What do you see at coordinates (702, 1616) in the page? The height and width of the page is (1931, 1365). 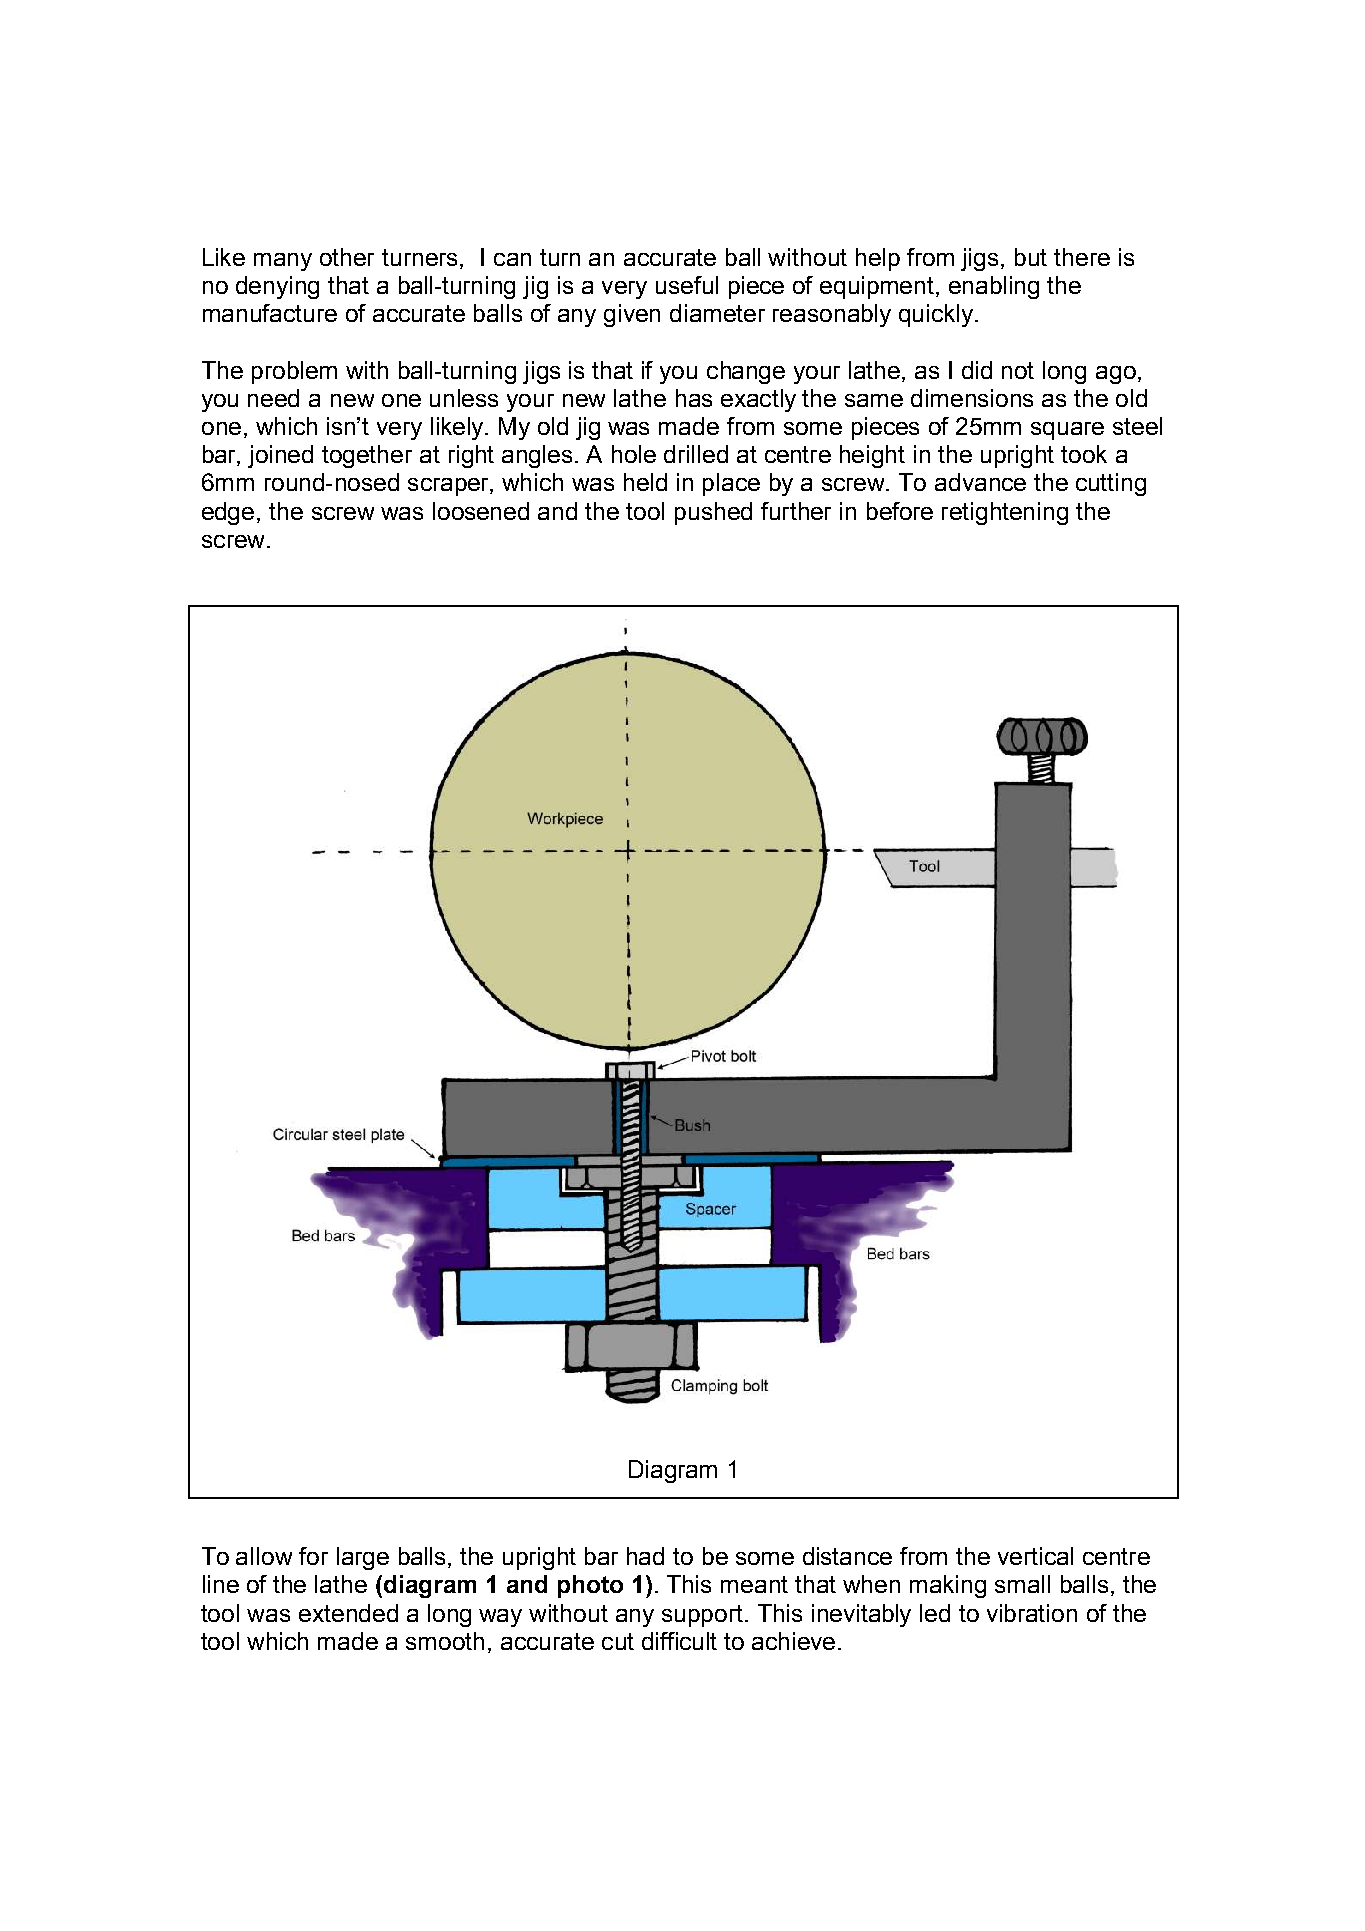 I see `support` at bounding box center [702, 1616].
